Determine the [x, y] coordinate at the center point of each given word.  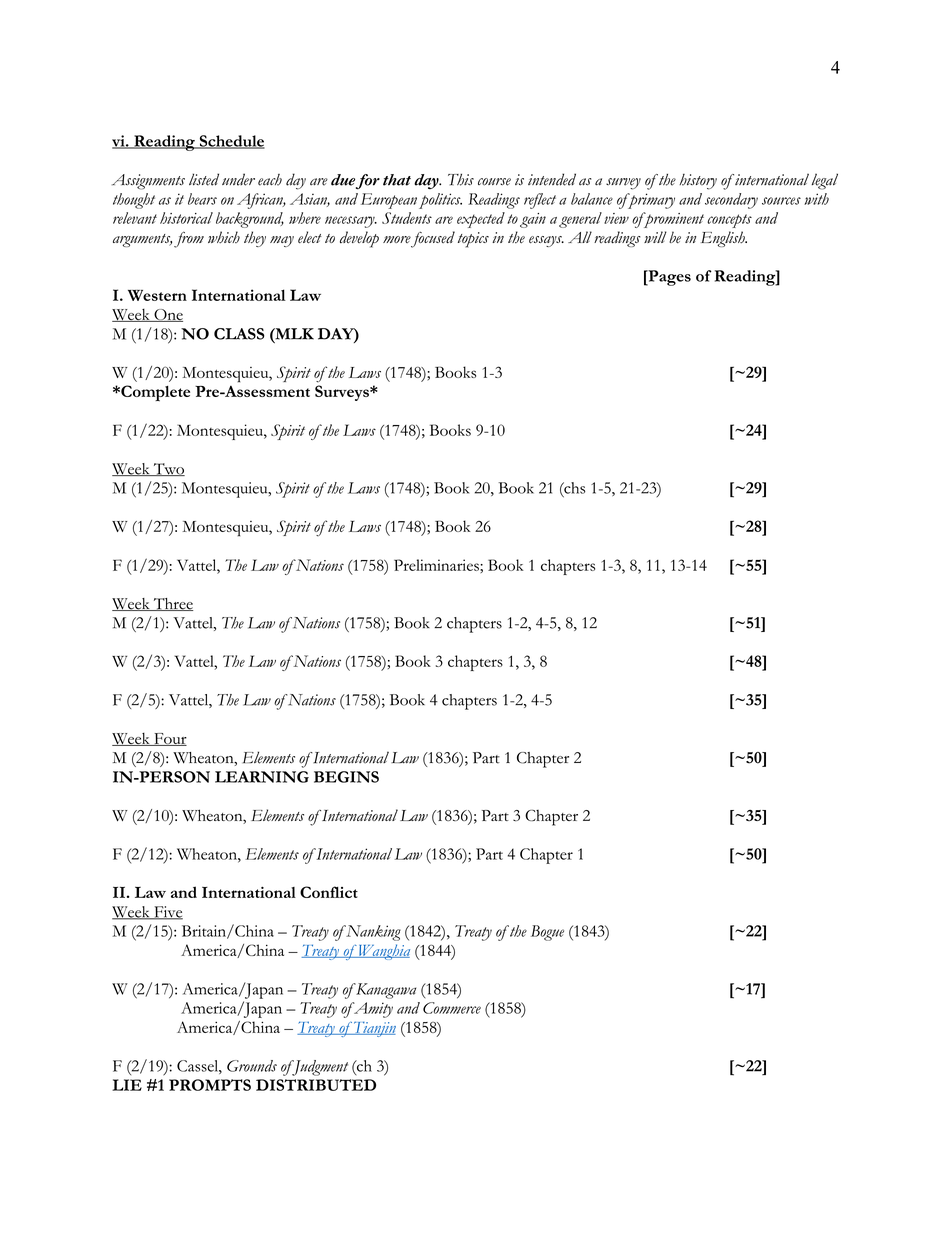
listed [204, 179]
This [461, 180]
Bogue [547, 933]
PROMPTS [210, 1085]
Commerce [452, 1008]
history [698, 182]
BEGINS [346, 777]
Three [172, 604]
